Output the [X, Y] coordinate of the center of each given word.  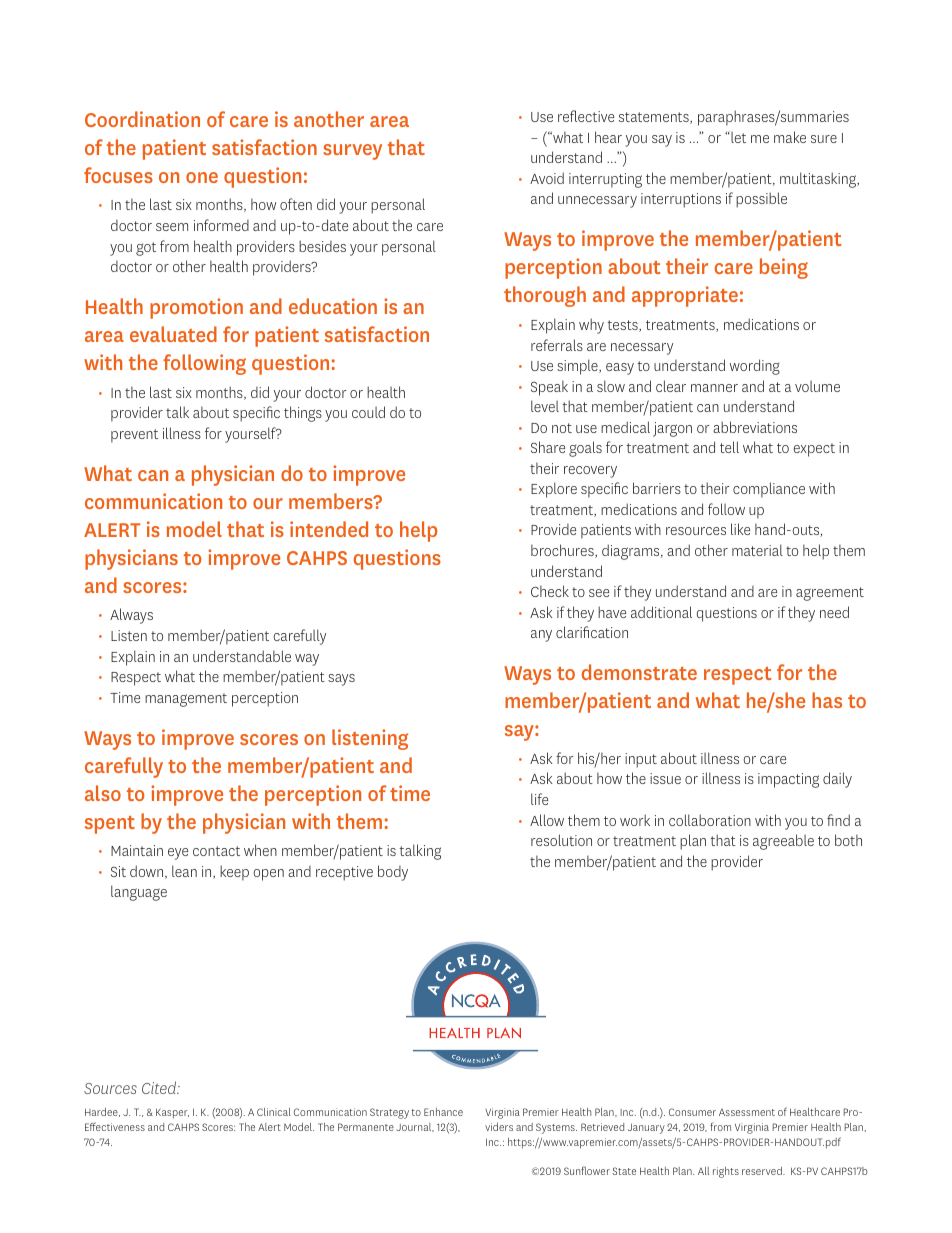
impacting [788, 780]
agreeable [783, 842]
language [139, 893]
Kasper [172, 1113]
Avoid [547, 178]
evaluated [173, 334]
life [539, 799]
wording [755, 367]
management [186, 700]
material [757, 550]
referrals [557, 345]
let [737, 137]
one [202, 177]
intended [329, 529]
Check [550, 591]
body [393, 873]
